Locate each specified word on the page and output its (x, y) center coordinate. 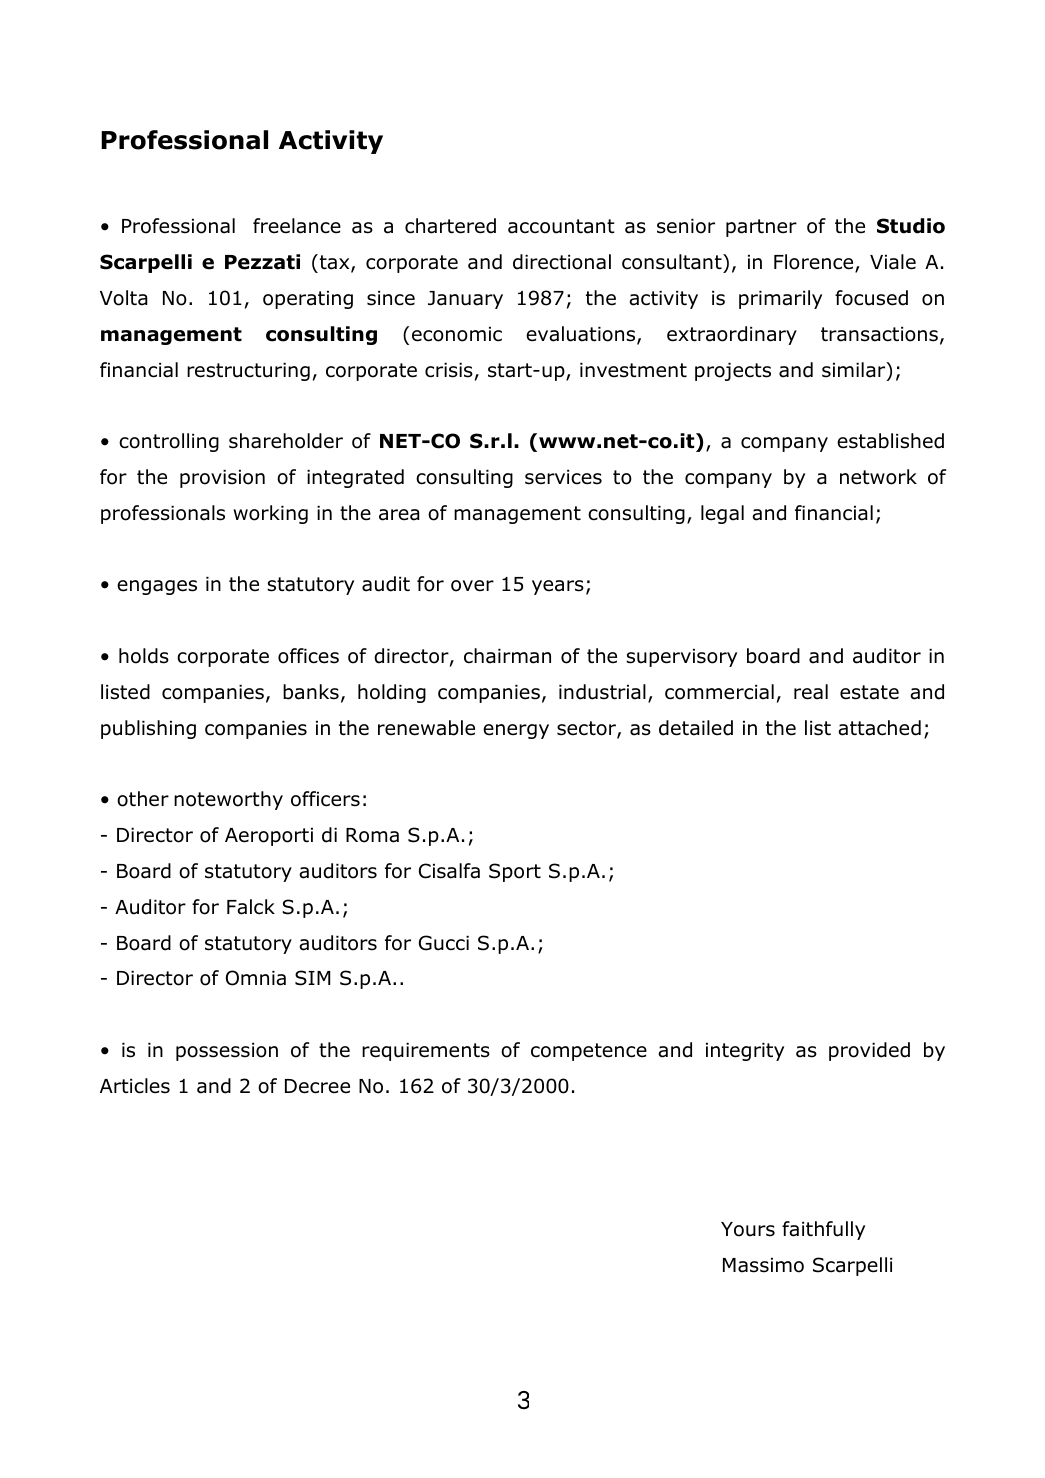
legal (722, 514)
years (558, 587)
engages (157, 587)
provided (869, 1051)
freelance (297, 226)
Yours (748, 1229)
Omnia (256, 978)
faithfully (823, 1230)
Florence (815, 263)
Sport (515, 872)
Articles (135, 1086)
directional (562, 262)
